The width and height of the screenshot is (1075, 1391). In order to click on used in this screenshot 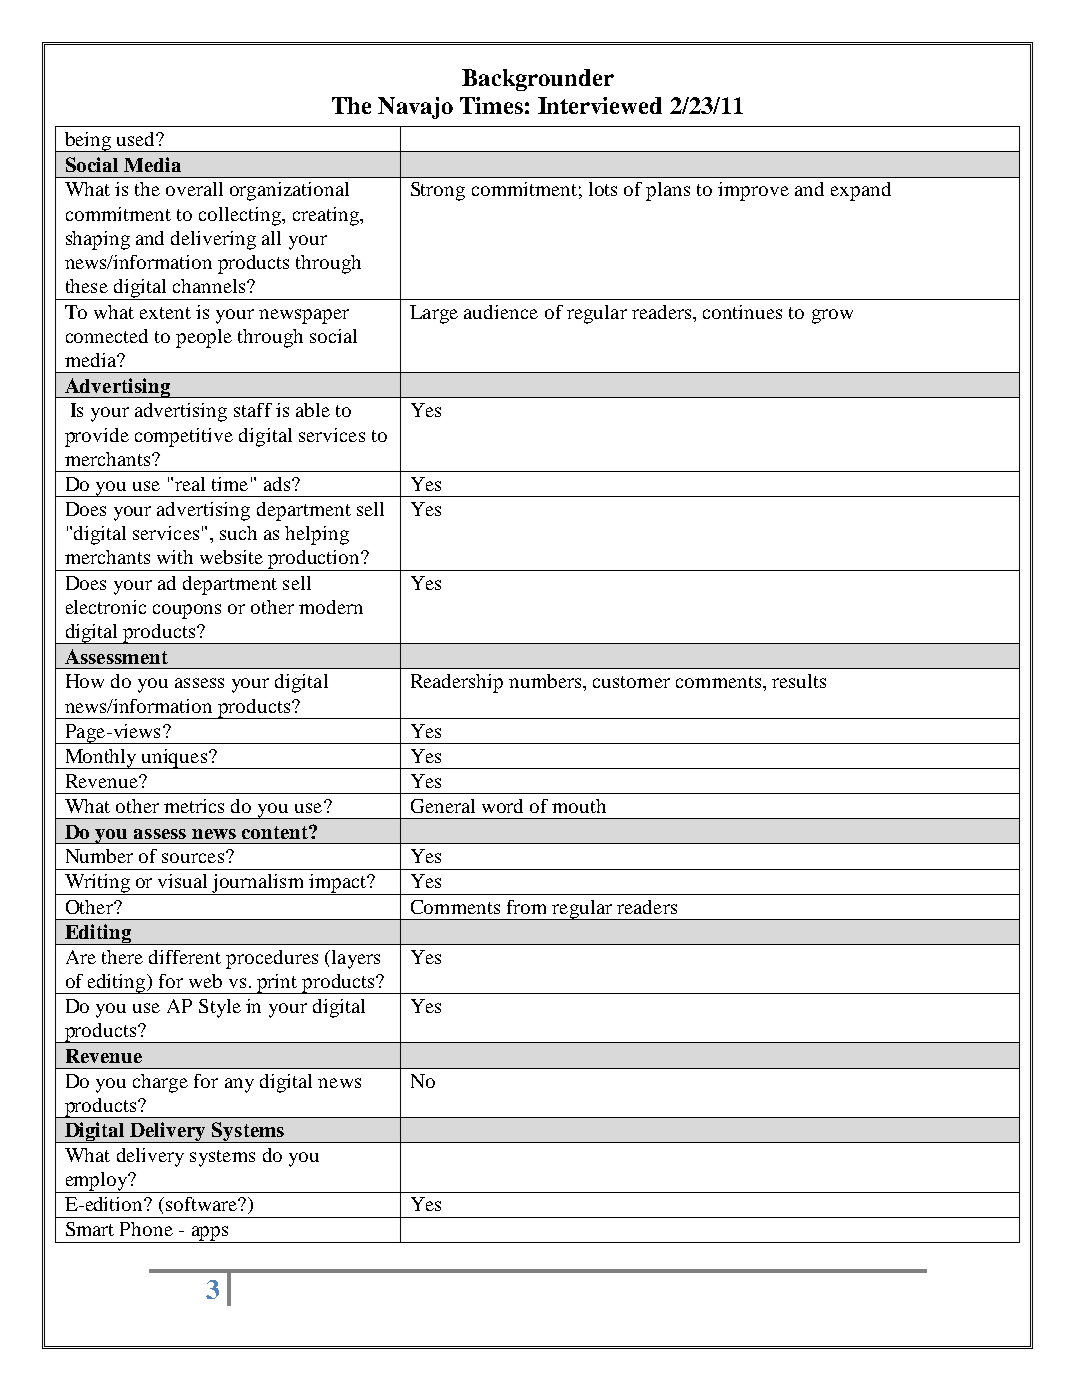, I will do `click(137, 139)`.
